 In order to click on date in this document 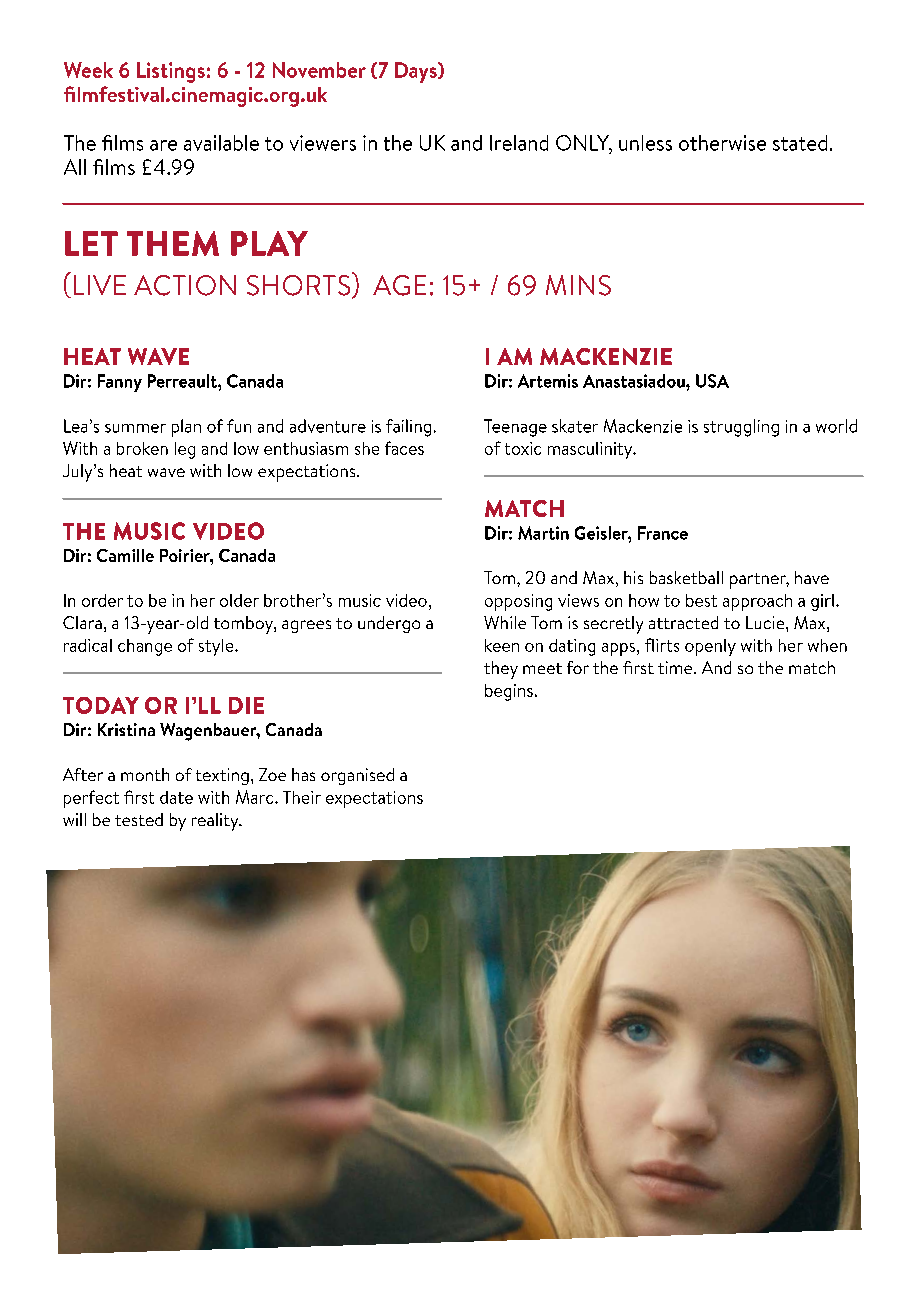, I will do `click(176, 797)`.
